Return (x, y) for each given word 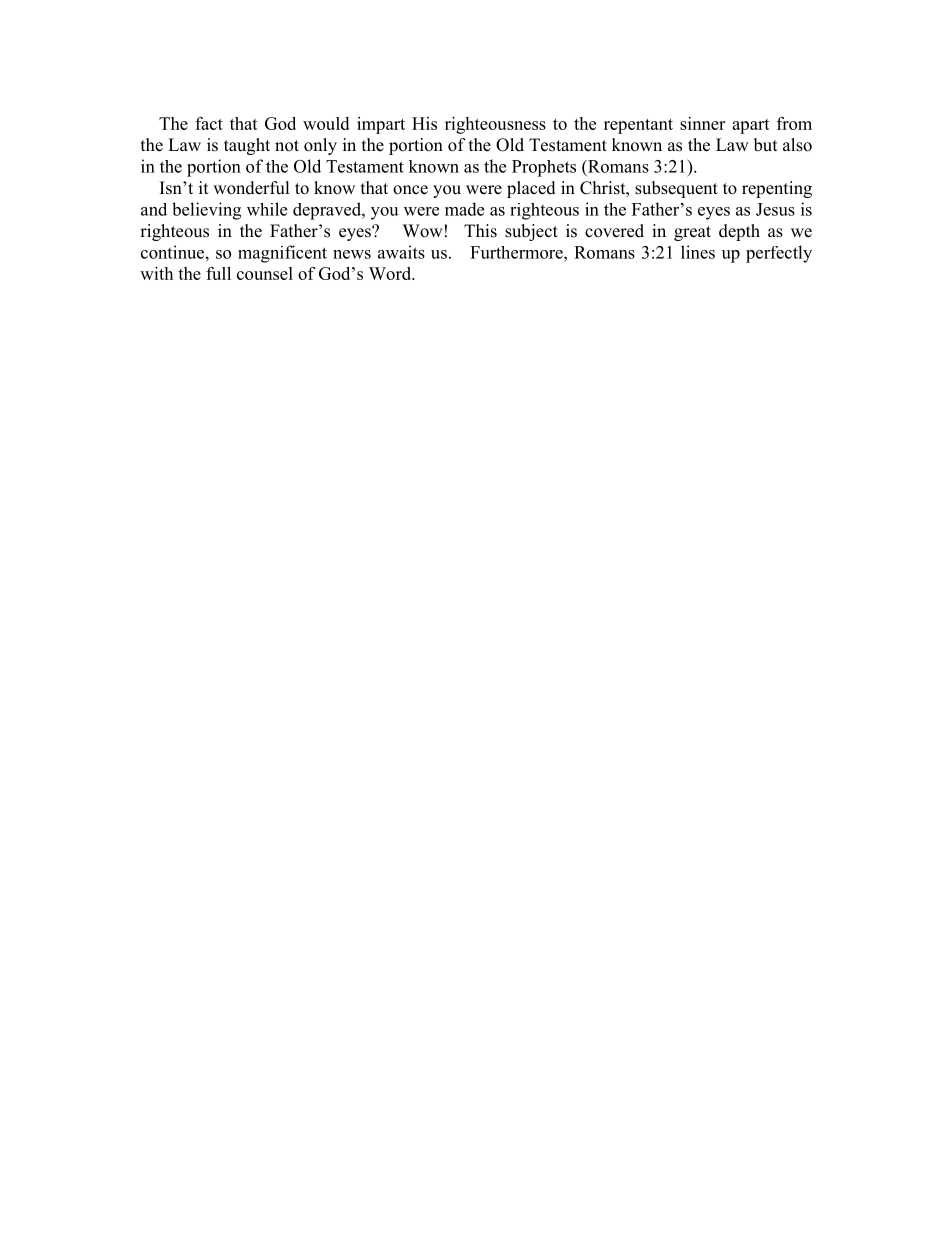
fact (209, 123)
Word (391, 273)
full (218, 273)
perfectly (779, 254)
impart (381, 125)
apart (751, 126)
